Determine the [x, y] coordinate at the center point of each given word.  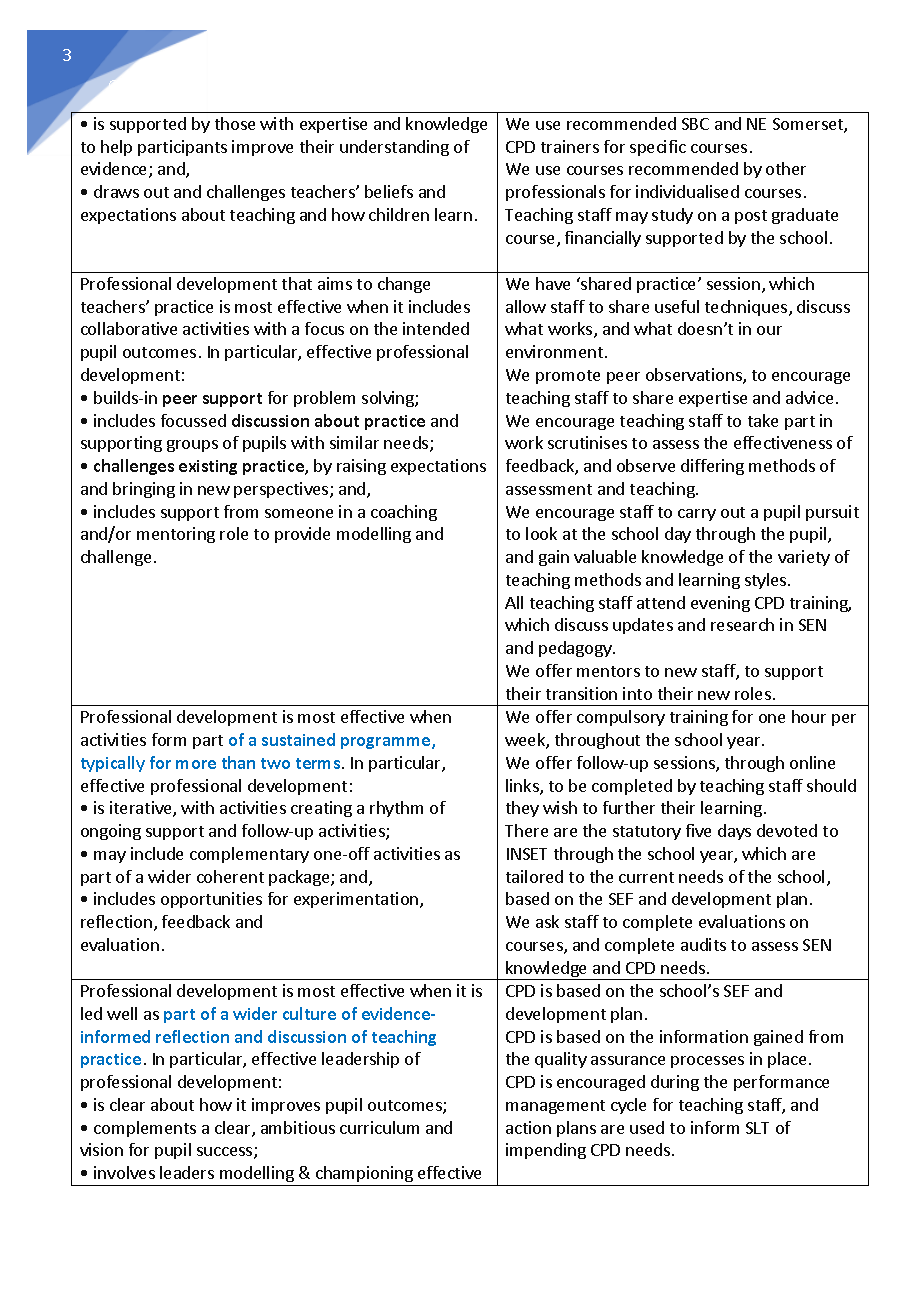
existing [208, 467]
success [226, 1153]
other [786, 168]
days [734, 832]
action [528, 1127]
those [235, 123]
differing [712, 467]
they [522, 809]
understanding [394, 148]
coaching [404, 513]
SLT [757, 1128]
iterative [142, 809]
